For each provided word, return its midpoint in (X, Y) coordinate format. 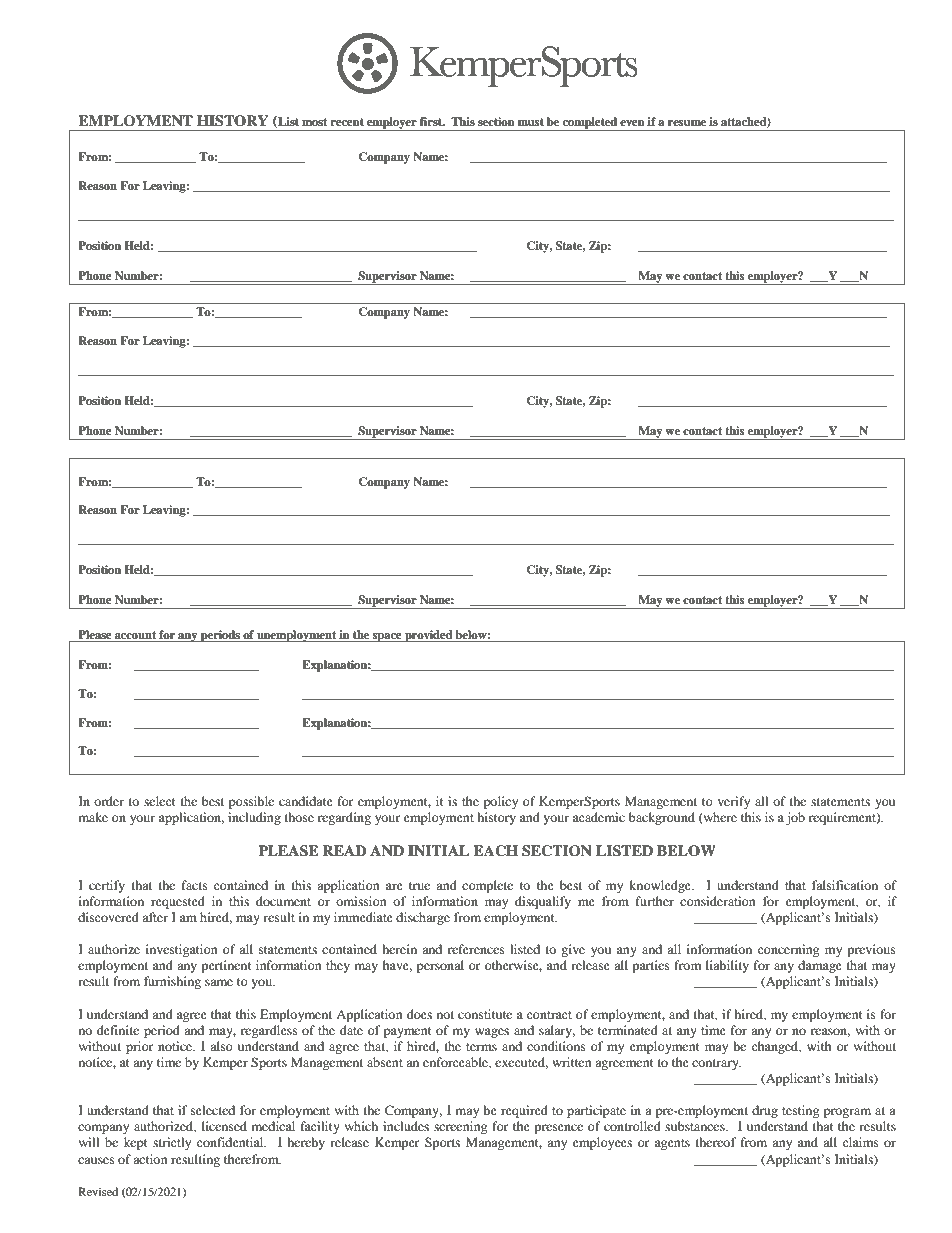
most (314, 122)
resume (687, 123)
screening (460, 1127)
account (135, 635)
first (432, 121)
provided (429, 636)
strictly (172, 1143)
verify (734, 802)
